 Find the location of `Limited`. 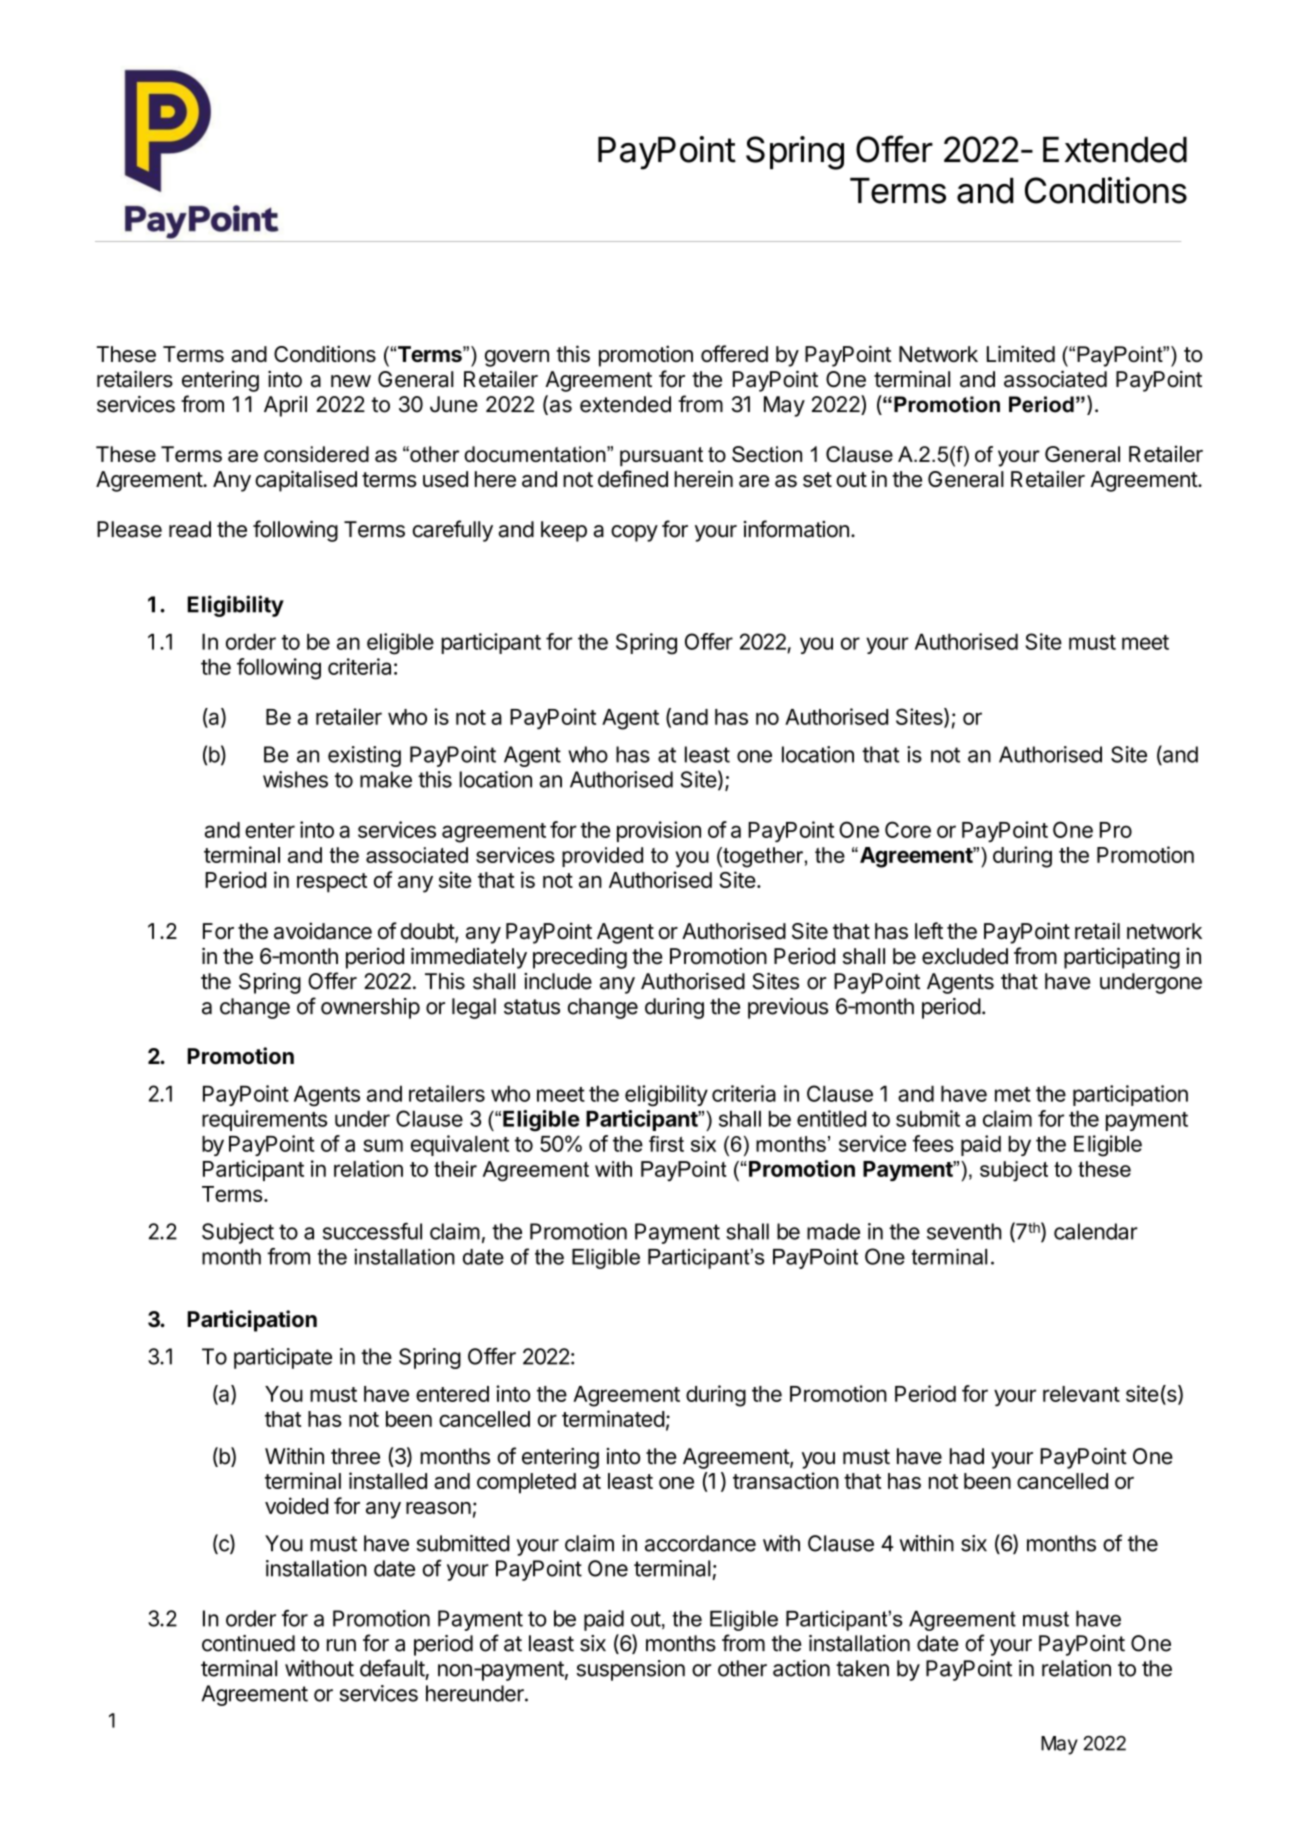

Limited is located at coordinates (1021, 353).
